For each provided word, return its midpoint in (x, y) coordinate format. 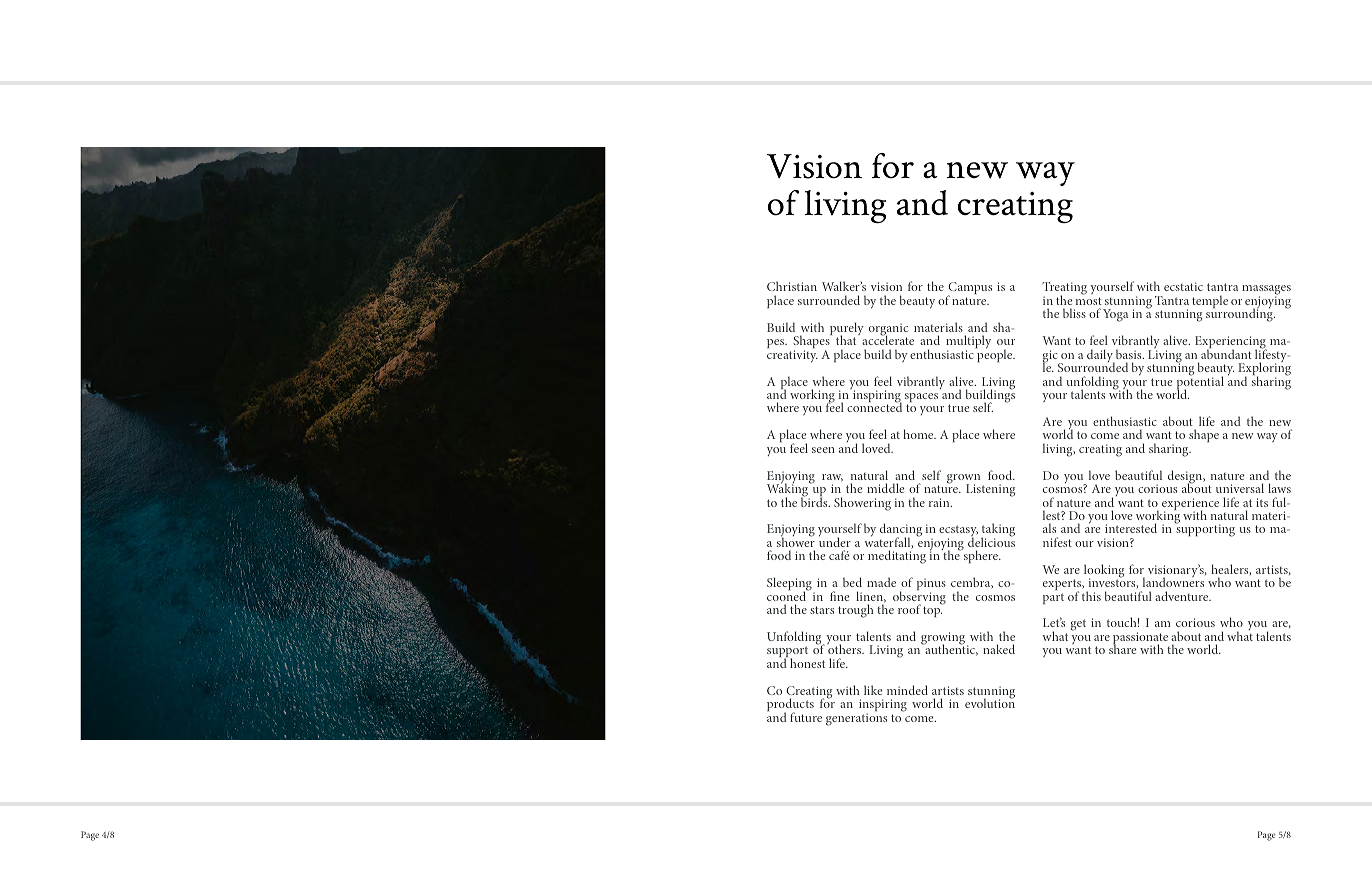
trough (856, 611)
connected (874, 406)
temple (1210, 301)
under (835, 541)
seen (823, 450)
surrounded (829, 300)
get (1078, 625)
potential (1200, 383)
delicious (991, 541)
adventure (1183, 596)
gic (1051, 357)
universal (1240, 488)
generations (856, 719)
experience (1190, 505)
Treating (1064, 290)
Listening (990, 490)
